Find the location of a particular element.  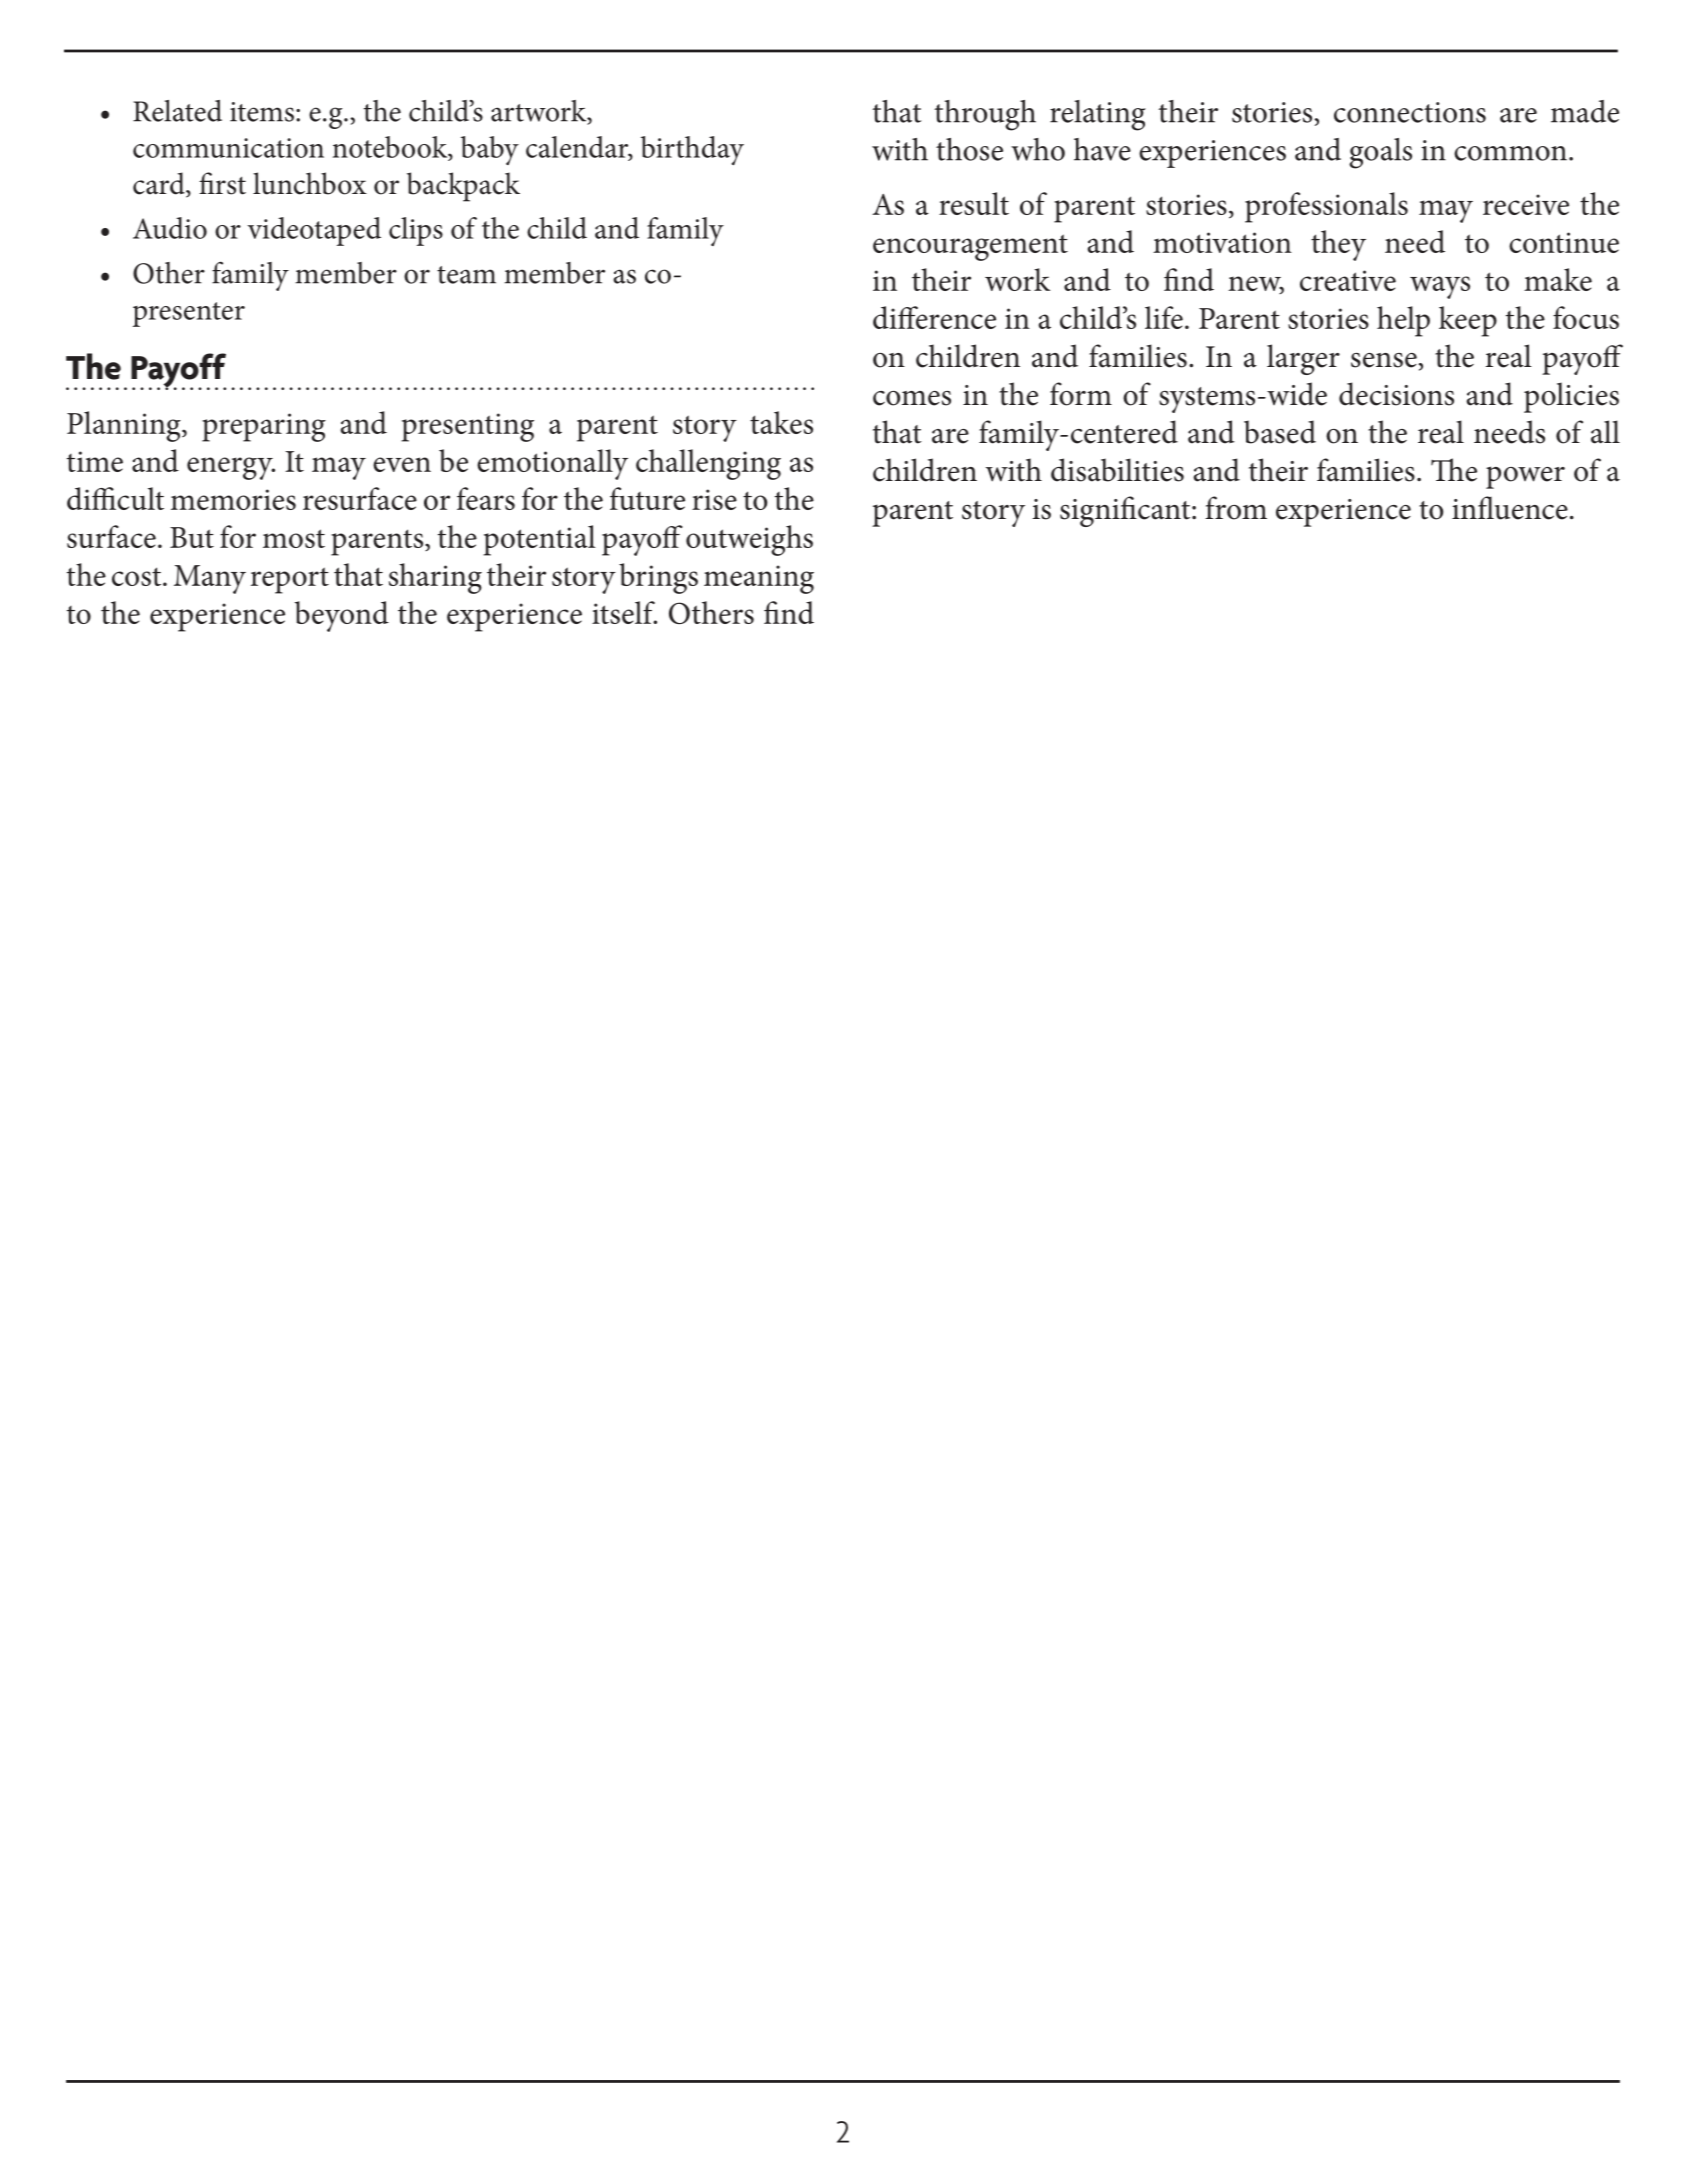

through is located at coordinates (985, 115).
